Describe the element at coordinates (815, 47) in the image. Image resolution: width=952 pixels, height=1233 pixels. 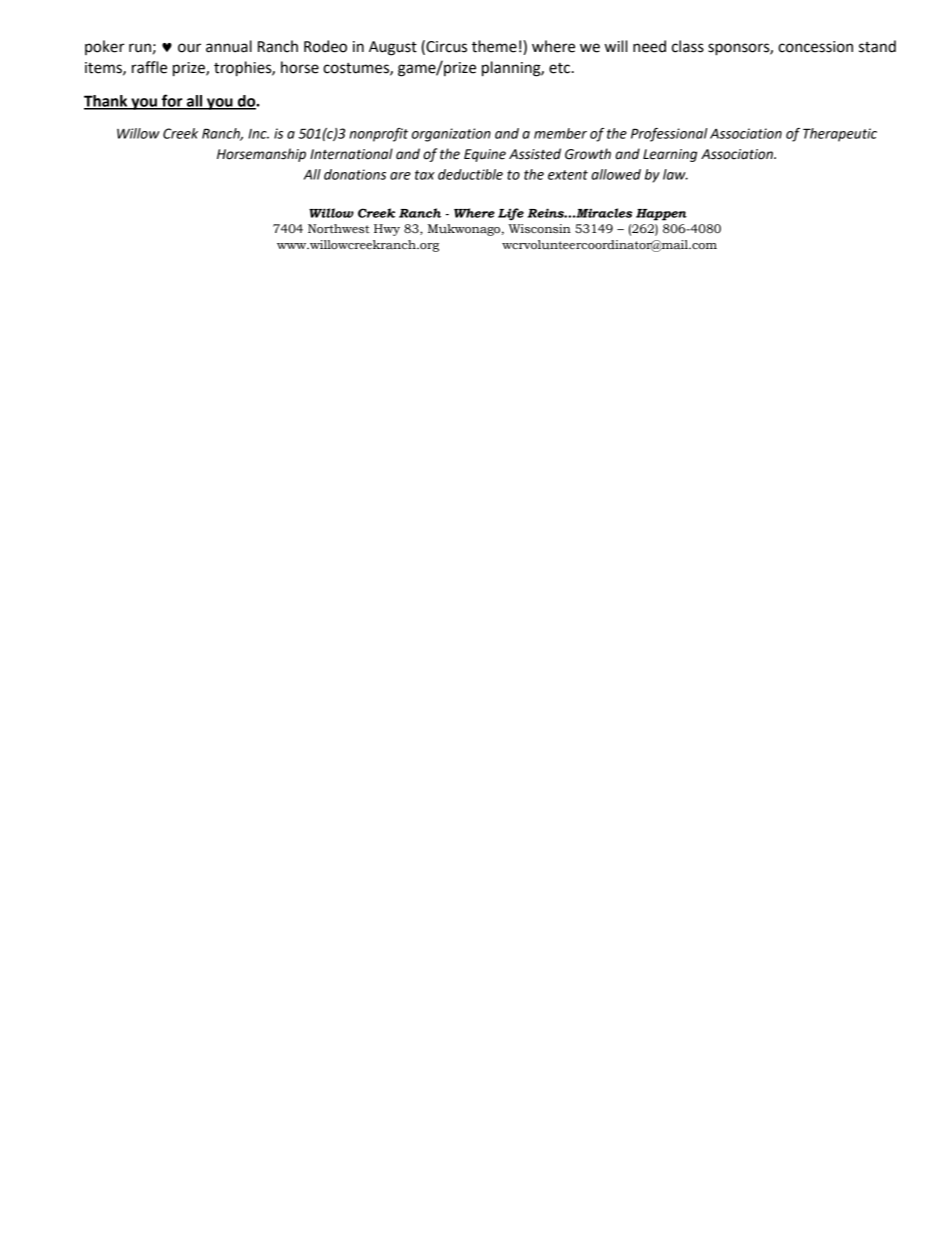
I see `concession` at that location.
